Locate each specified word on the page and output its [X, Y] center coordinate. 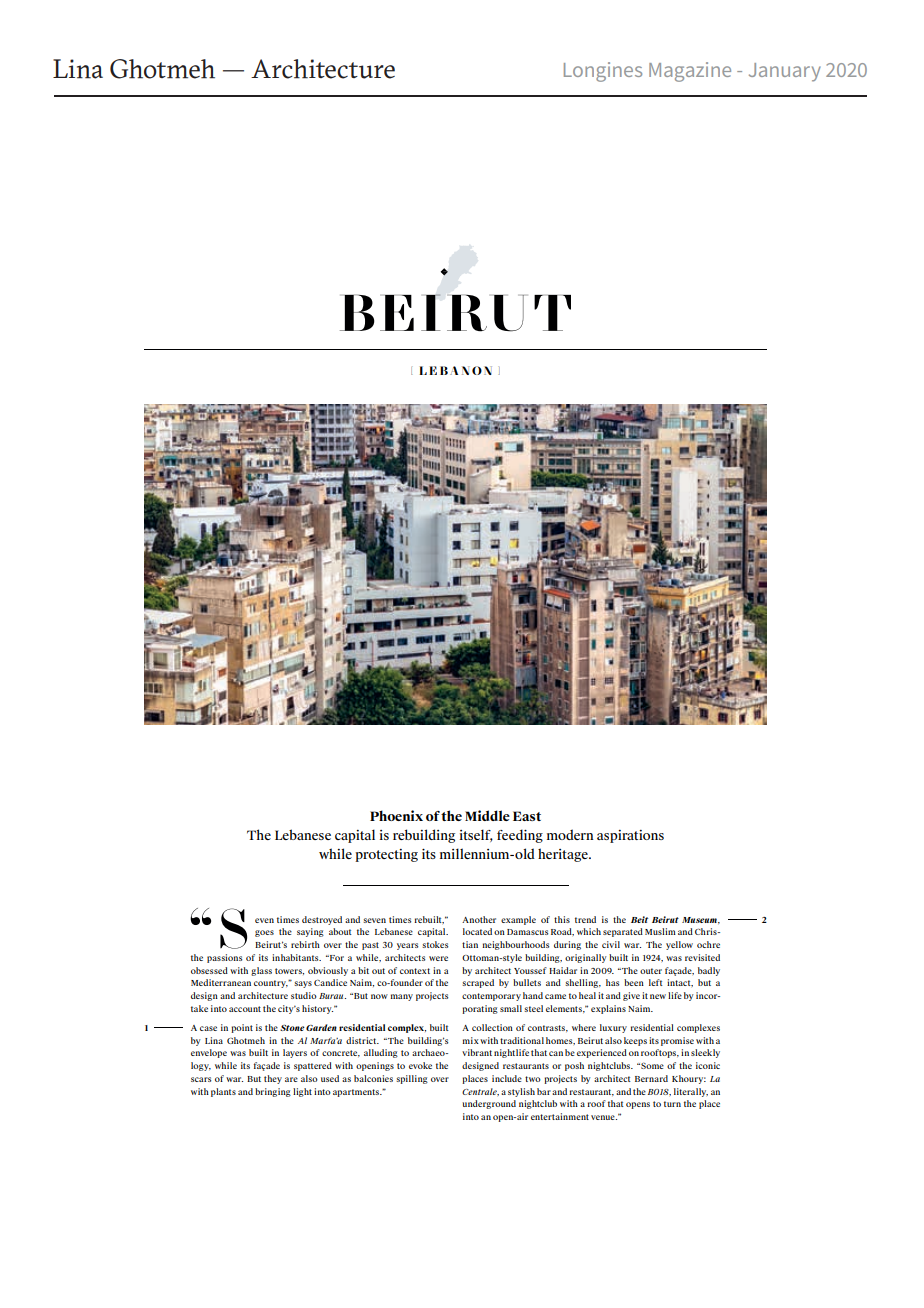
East [527, 816]
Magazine [690, 72]
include [507, 1078]
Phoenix [396, 815]
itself [476, 835]
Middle [487, 815]
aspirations [630, 836]
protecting [386, 855]
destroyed [322, 920]
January [785, 72]
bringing [273, 1092]
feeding [520, 836]
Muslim [660, 931]
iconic [708, 1065]
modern [570, 834]
